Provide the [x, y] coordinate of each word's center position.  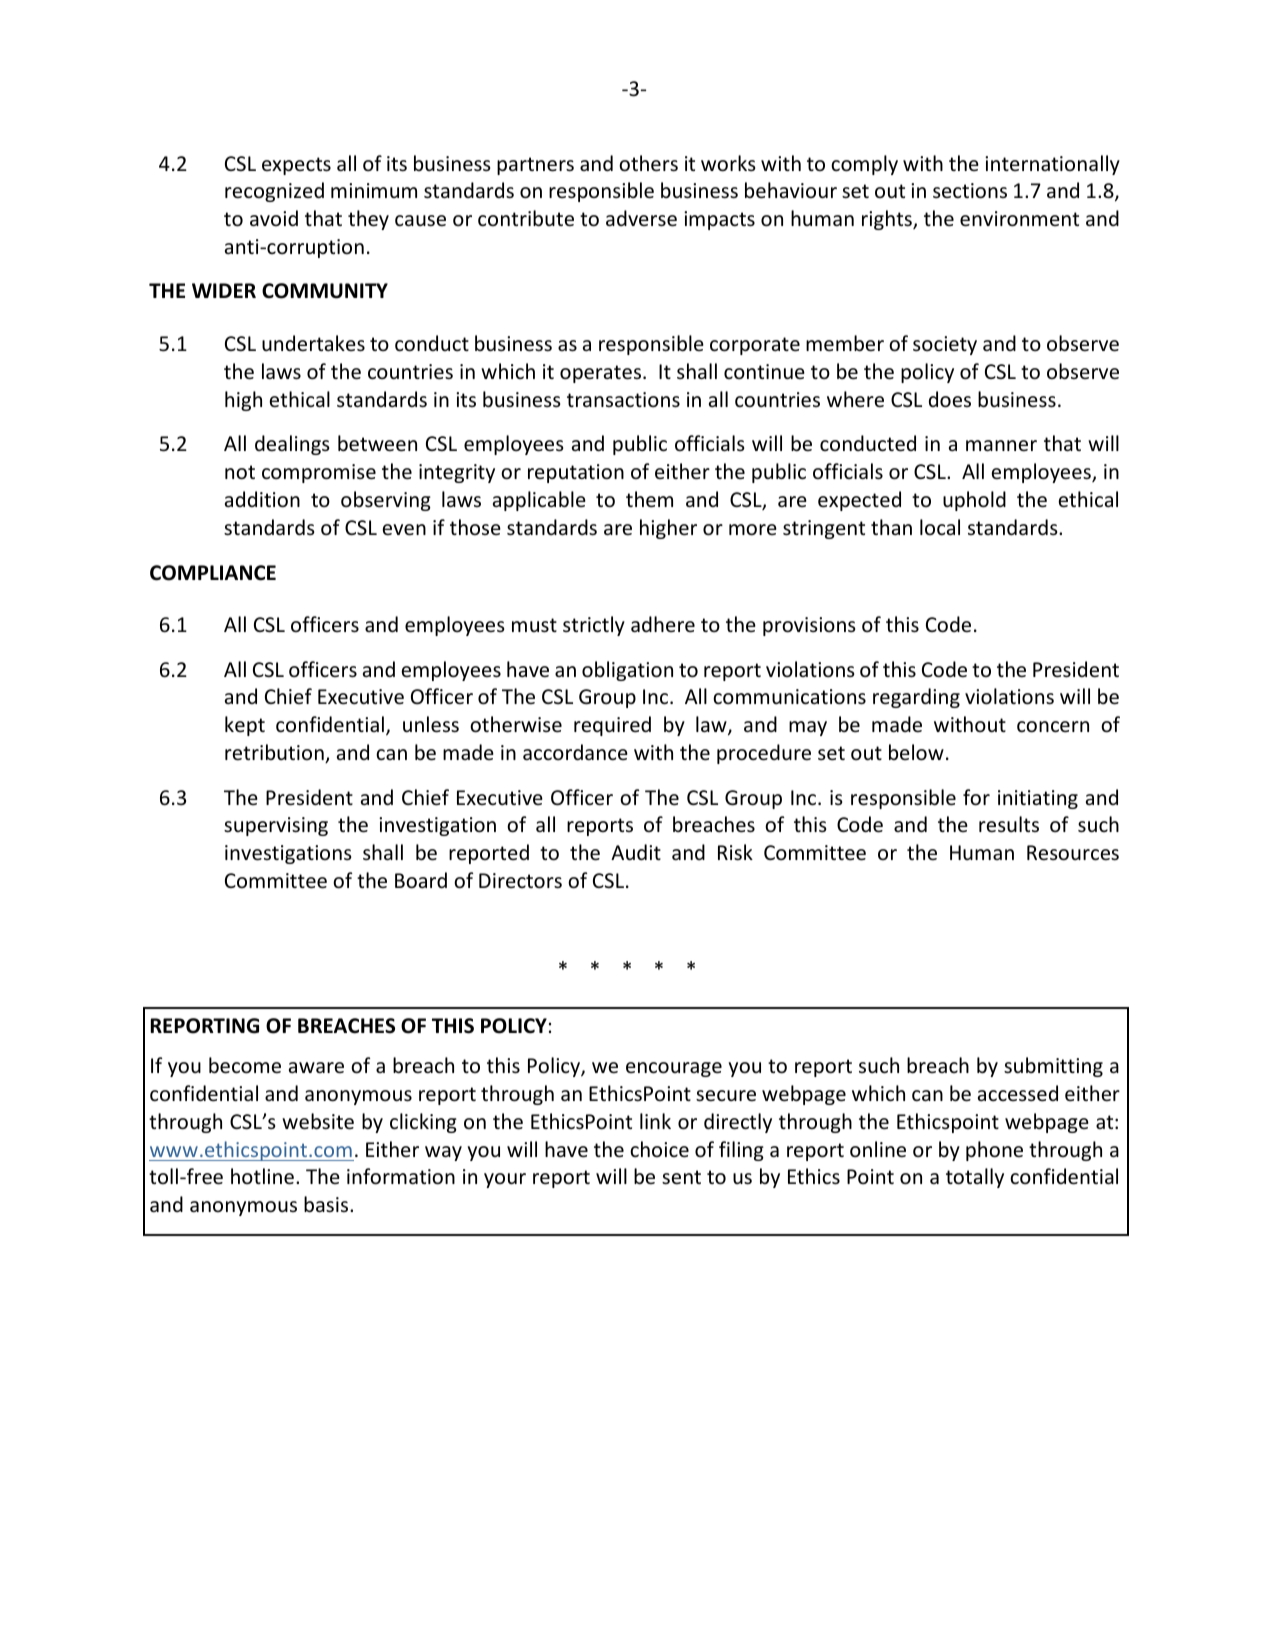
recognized [274, 192]
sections [970, 191]
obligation [627, 671]
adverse [641, 218]
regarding [916, 698]
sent [681, 1177]
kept [245, 726]
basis [327, 1204]
